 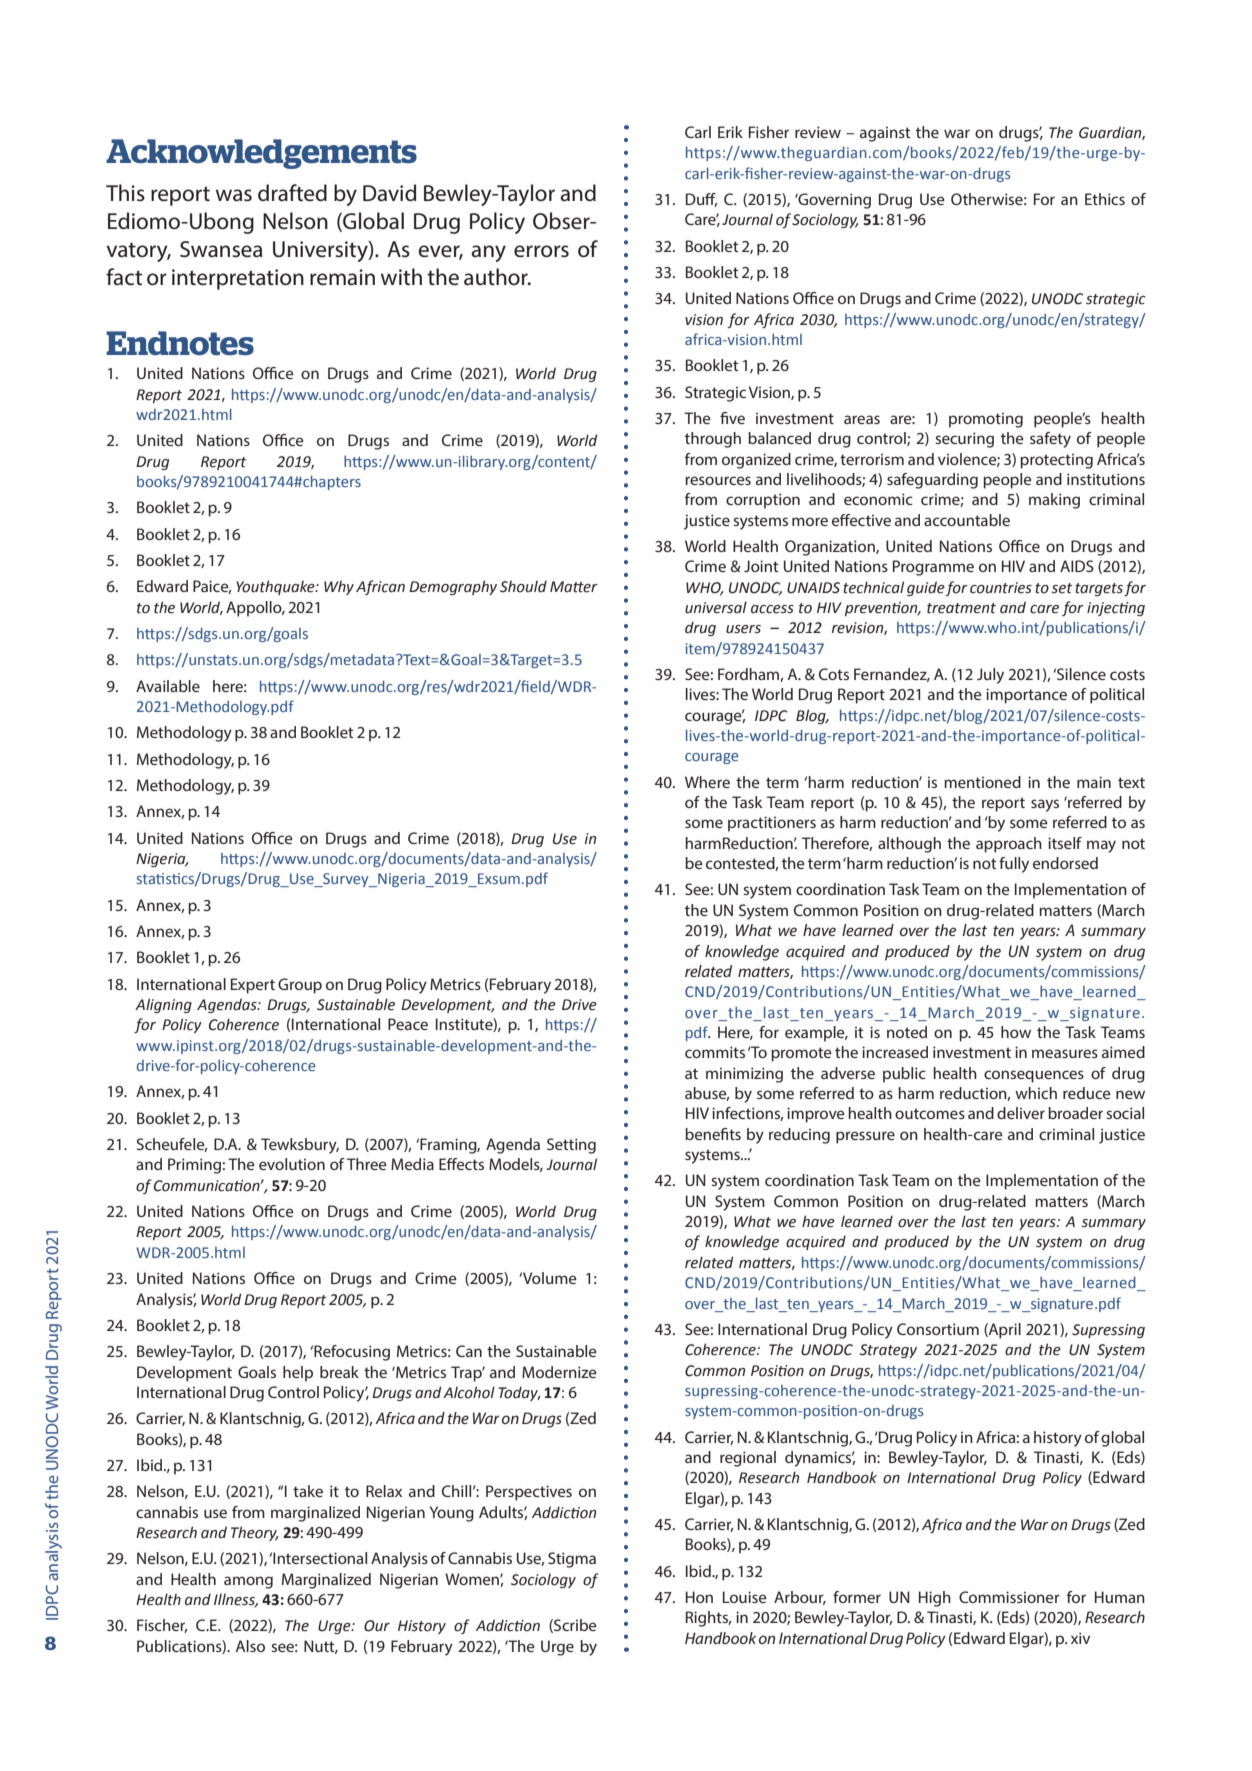 I want to click on errors, so click(x=541, y=251).
